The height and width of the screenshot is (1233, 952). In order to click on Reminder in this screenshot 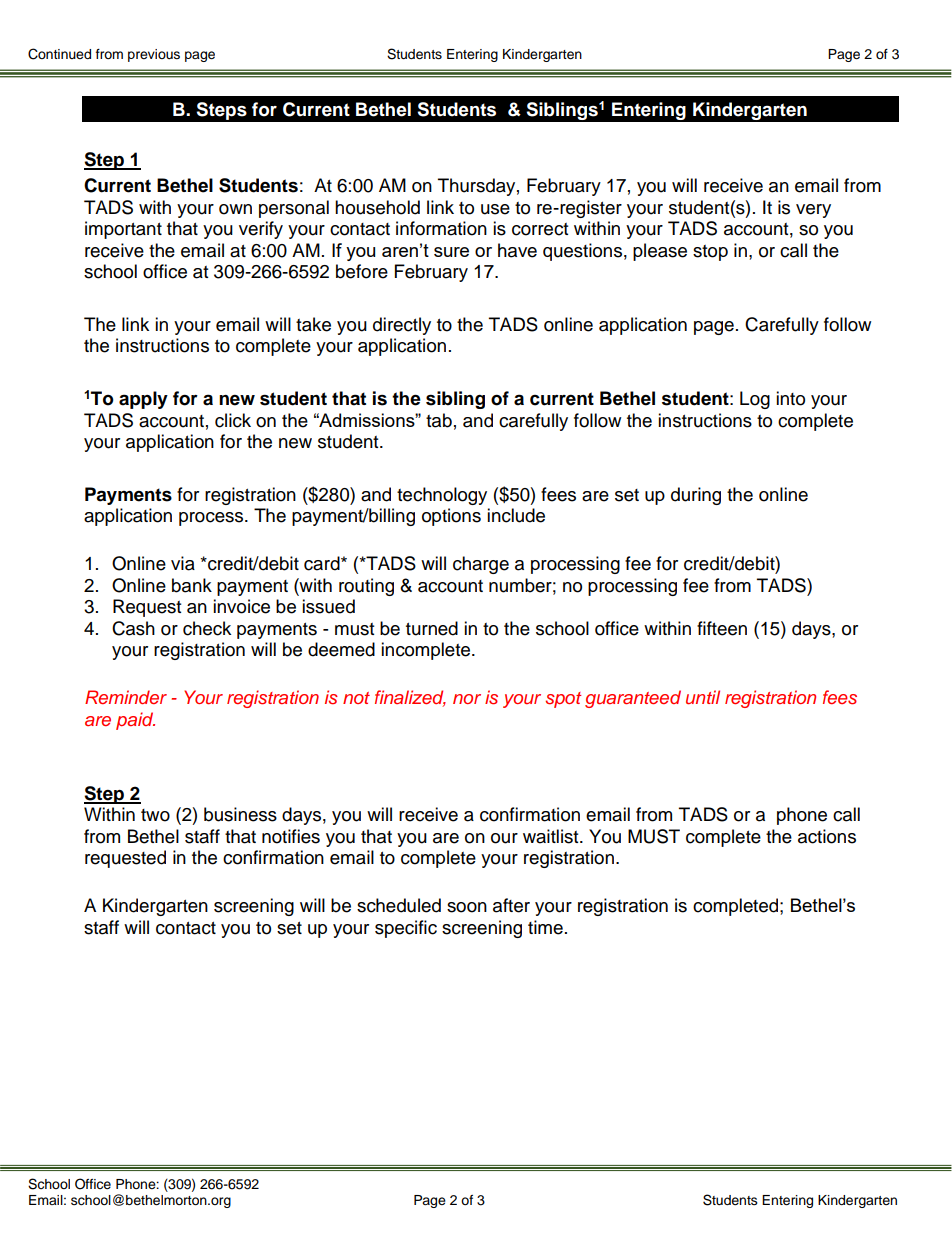, I will do `click(126, 697)`.
